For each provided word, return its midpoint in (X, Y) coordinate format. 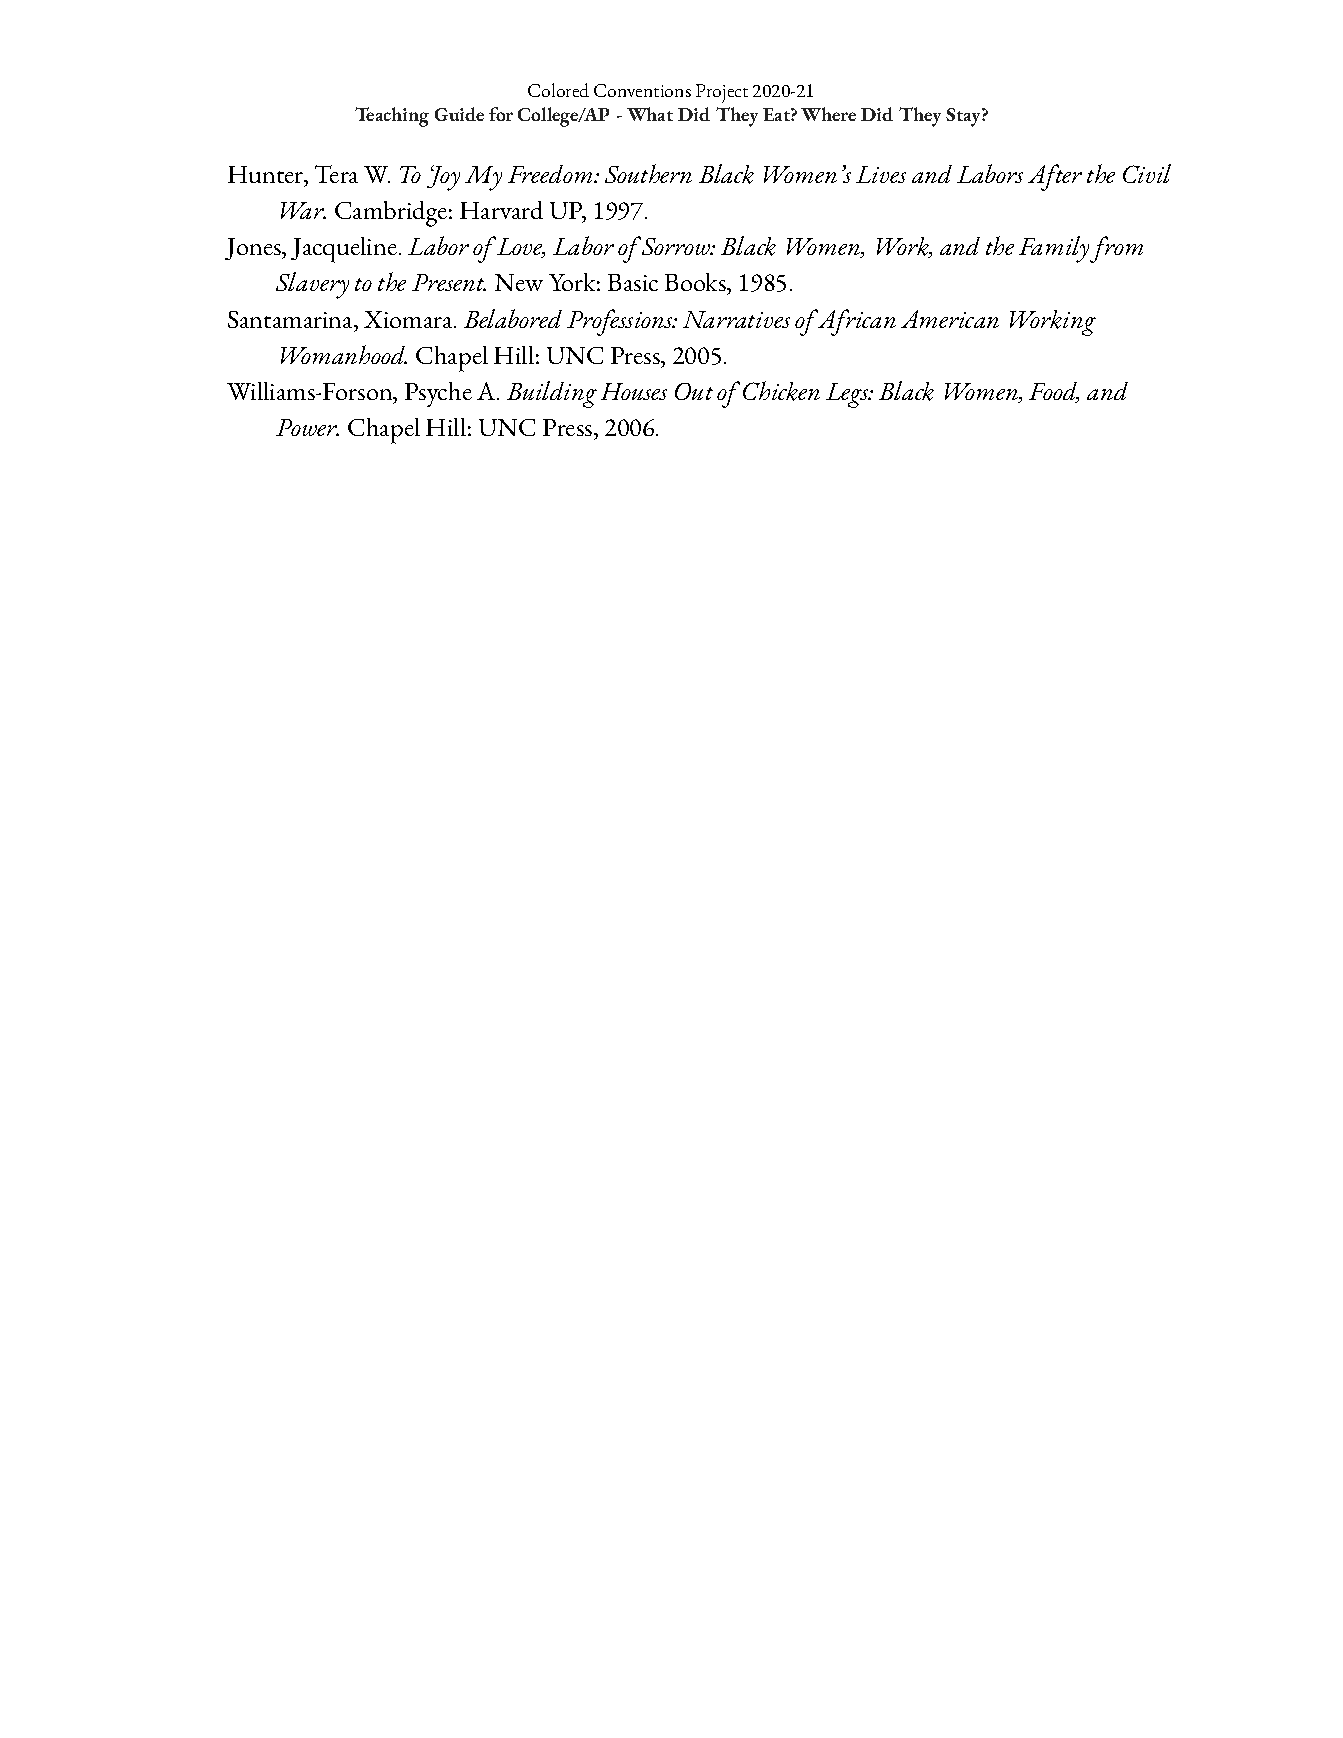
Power (307, 427)
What (650, 114)
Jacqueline (344, 250)
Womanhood (344, 354)
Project (722, 93)
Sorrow (677, 246)
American (950, 319)
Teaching (392, 117)
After (1055, 177)
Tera (336, 174)
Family (1055, 249)
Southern (648, 173)
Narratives (736, 319)
